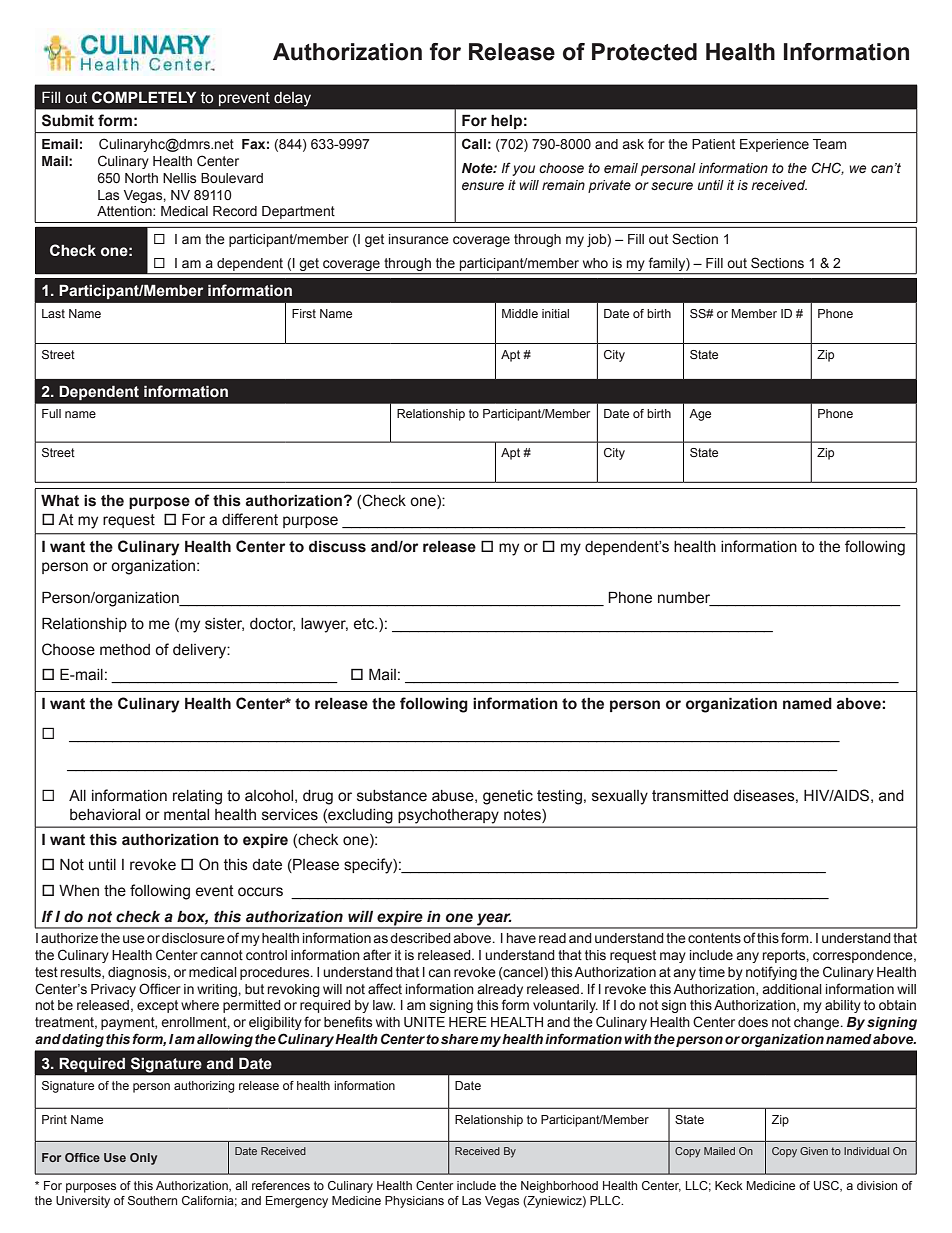  What do you see at coordinates (523, 170) in the screenshot?
I see `you` at bounding box center [523, 170].
